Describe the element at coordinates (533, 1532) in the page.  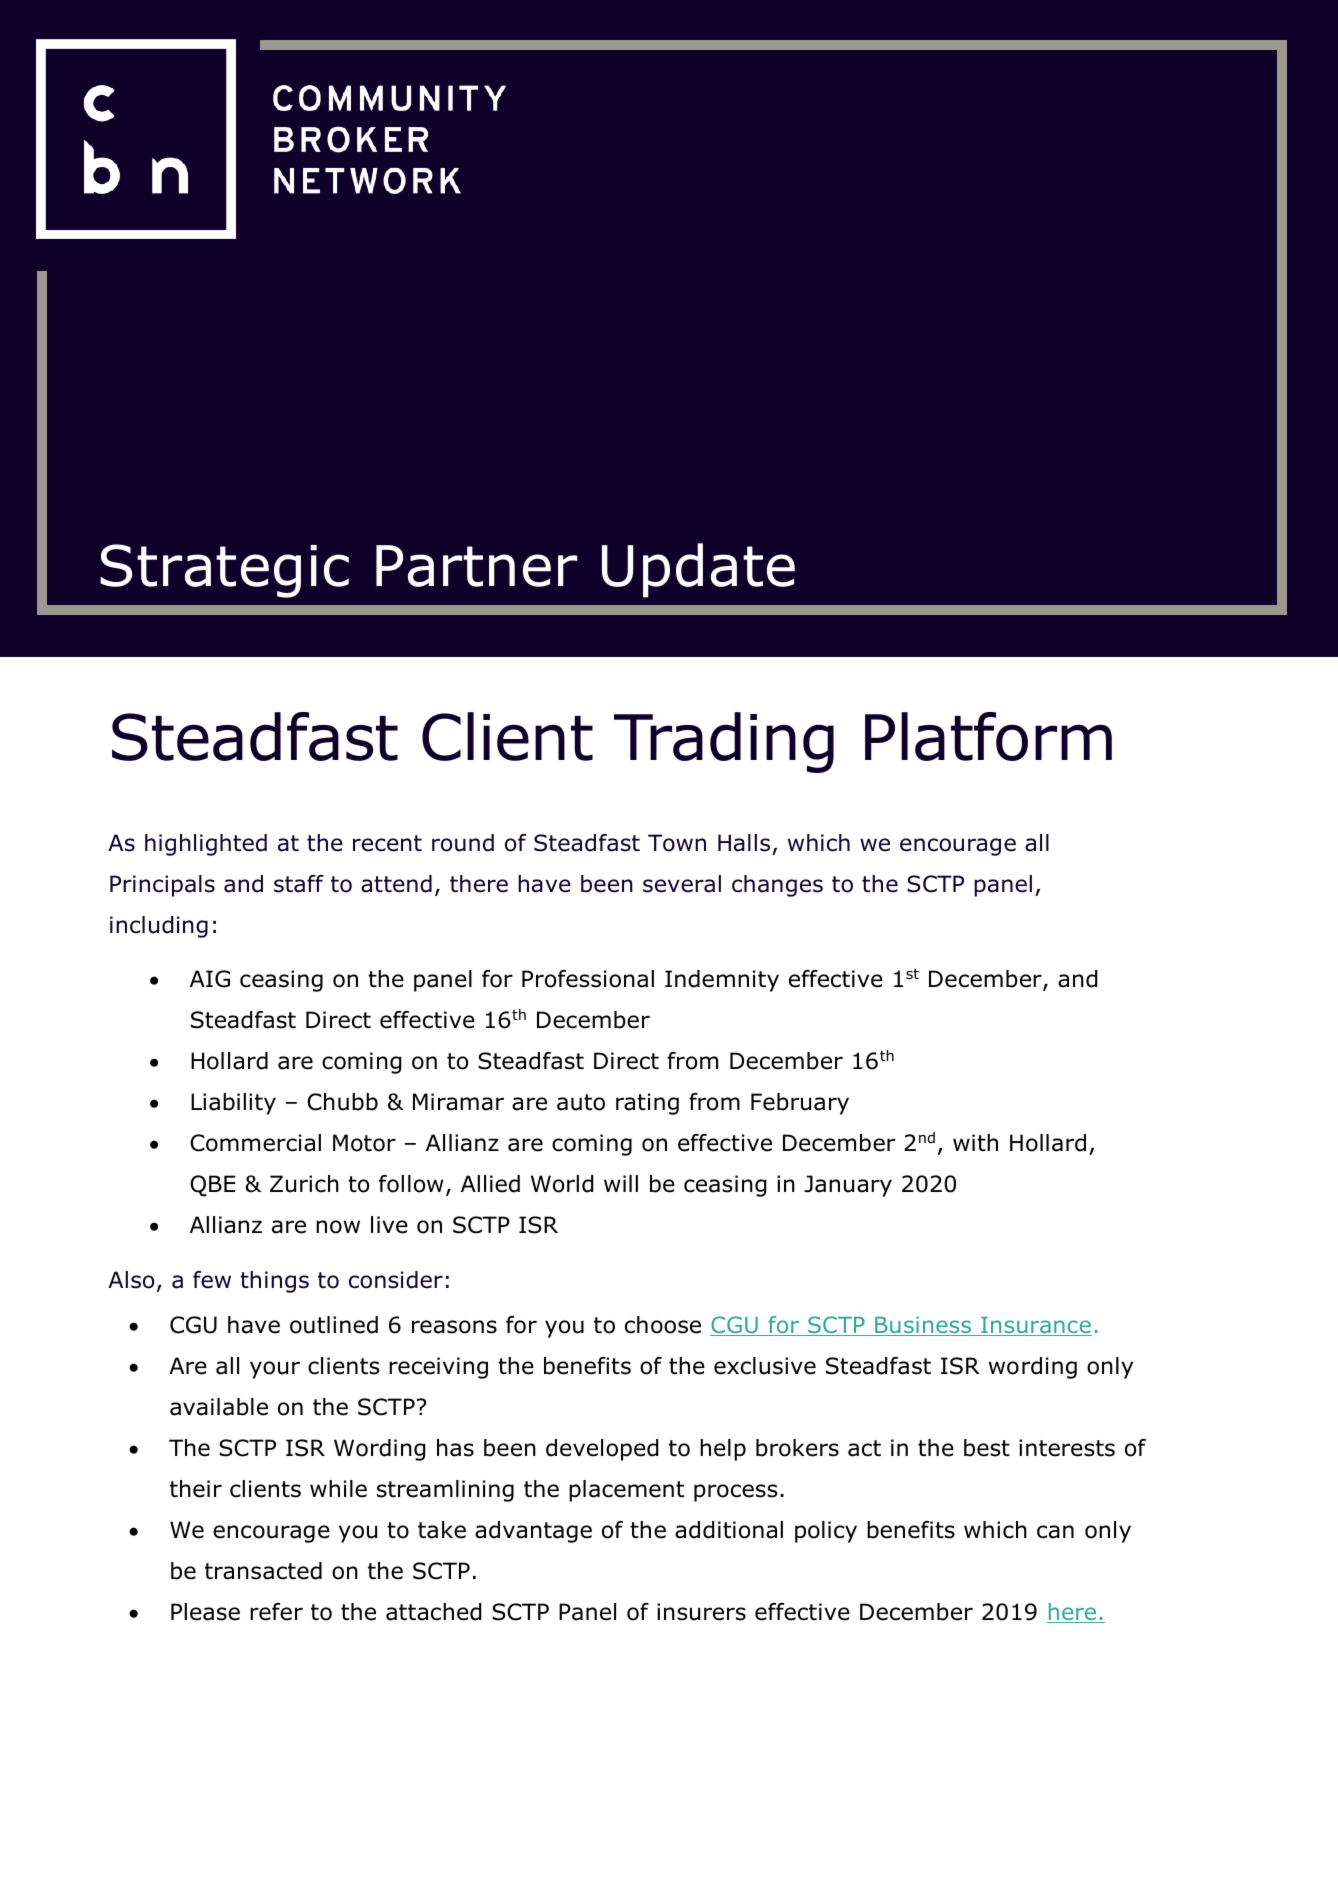
I see `advantage` at that location.
